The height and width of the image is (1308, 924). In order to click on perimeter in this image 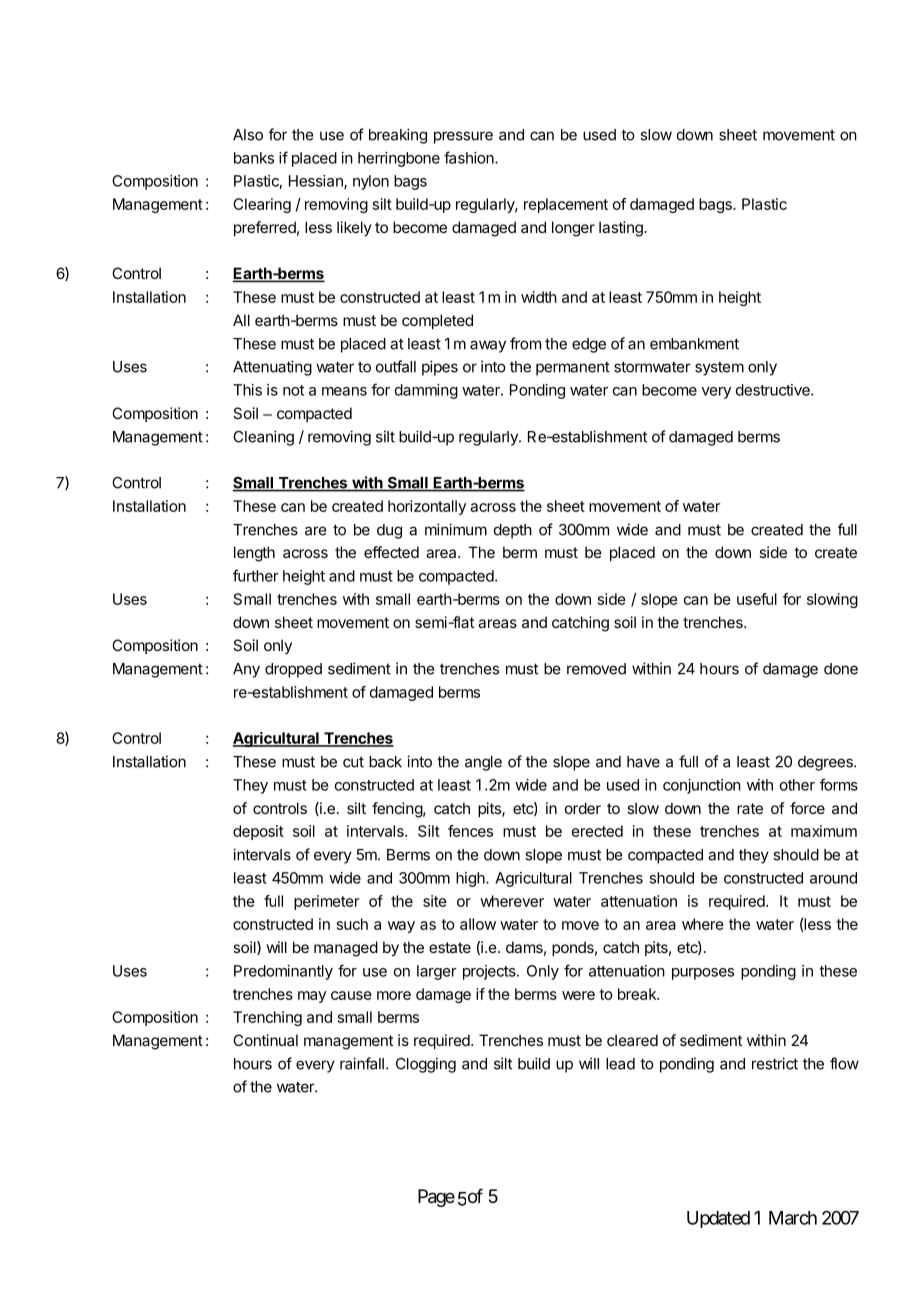, I will do `click(327, 902)`.
